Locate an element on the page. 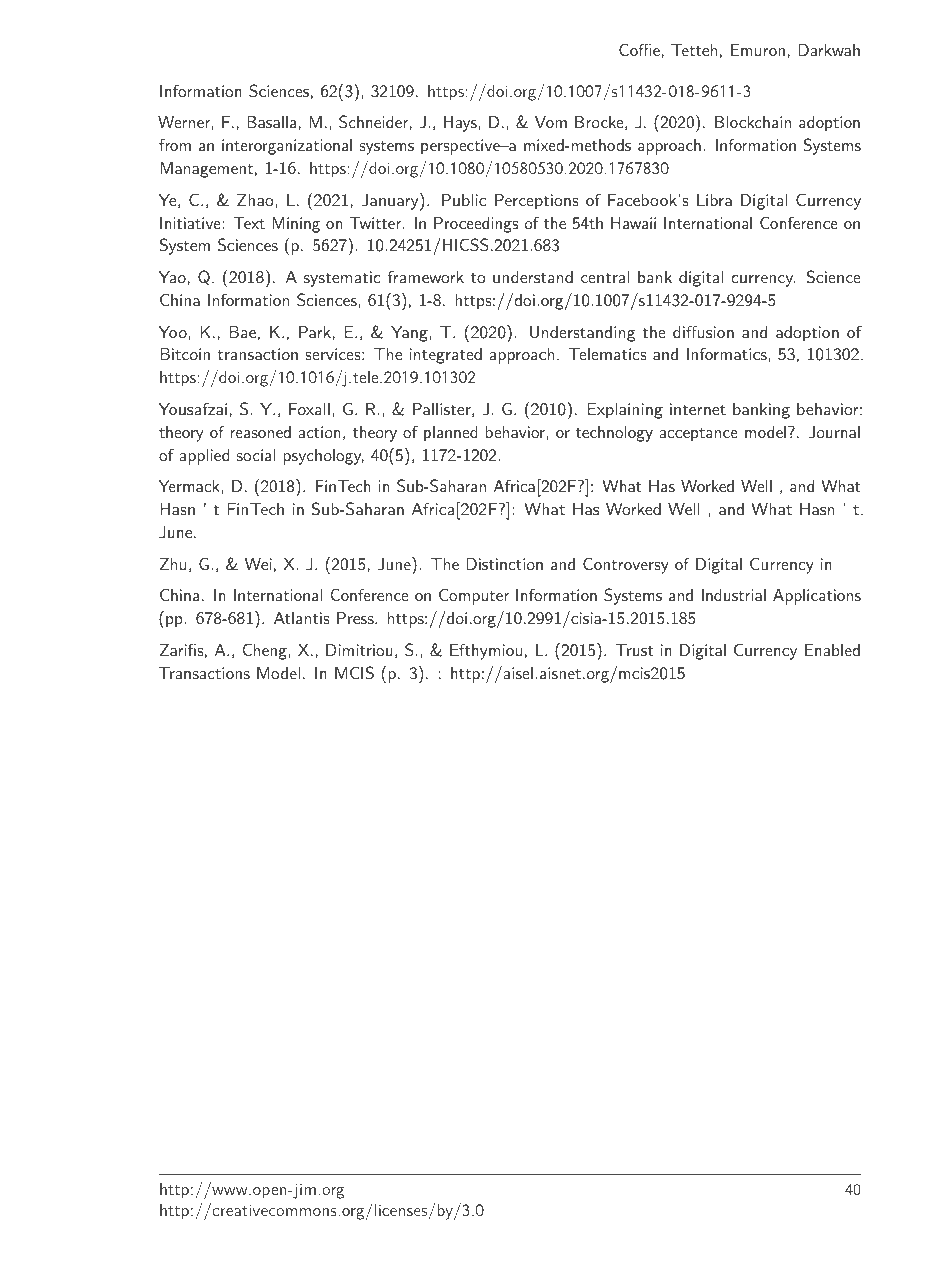  acceptance is located at coordinates (699, 435).
